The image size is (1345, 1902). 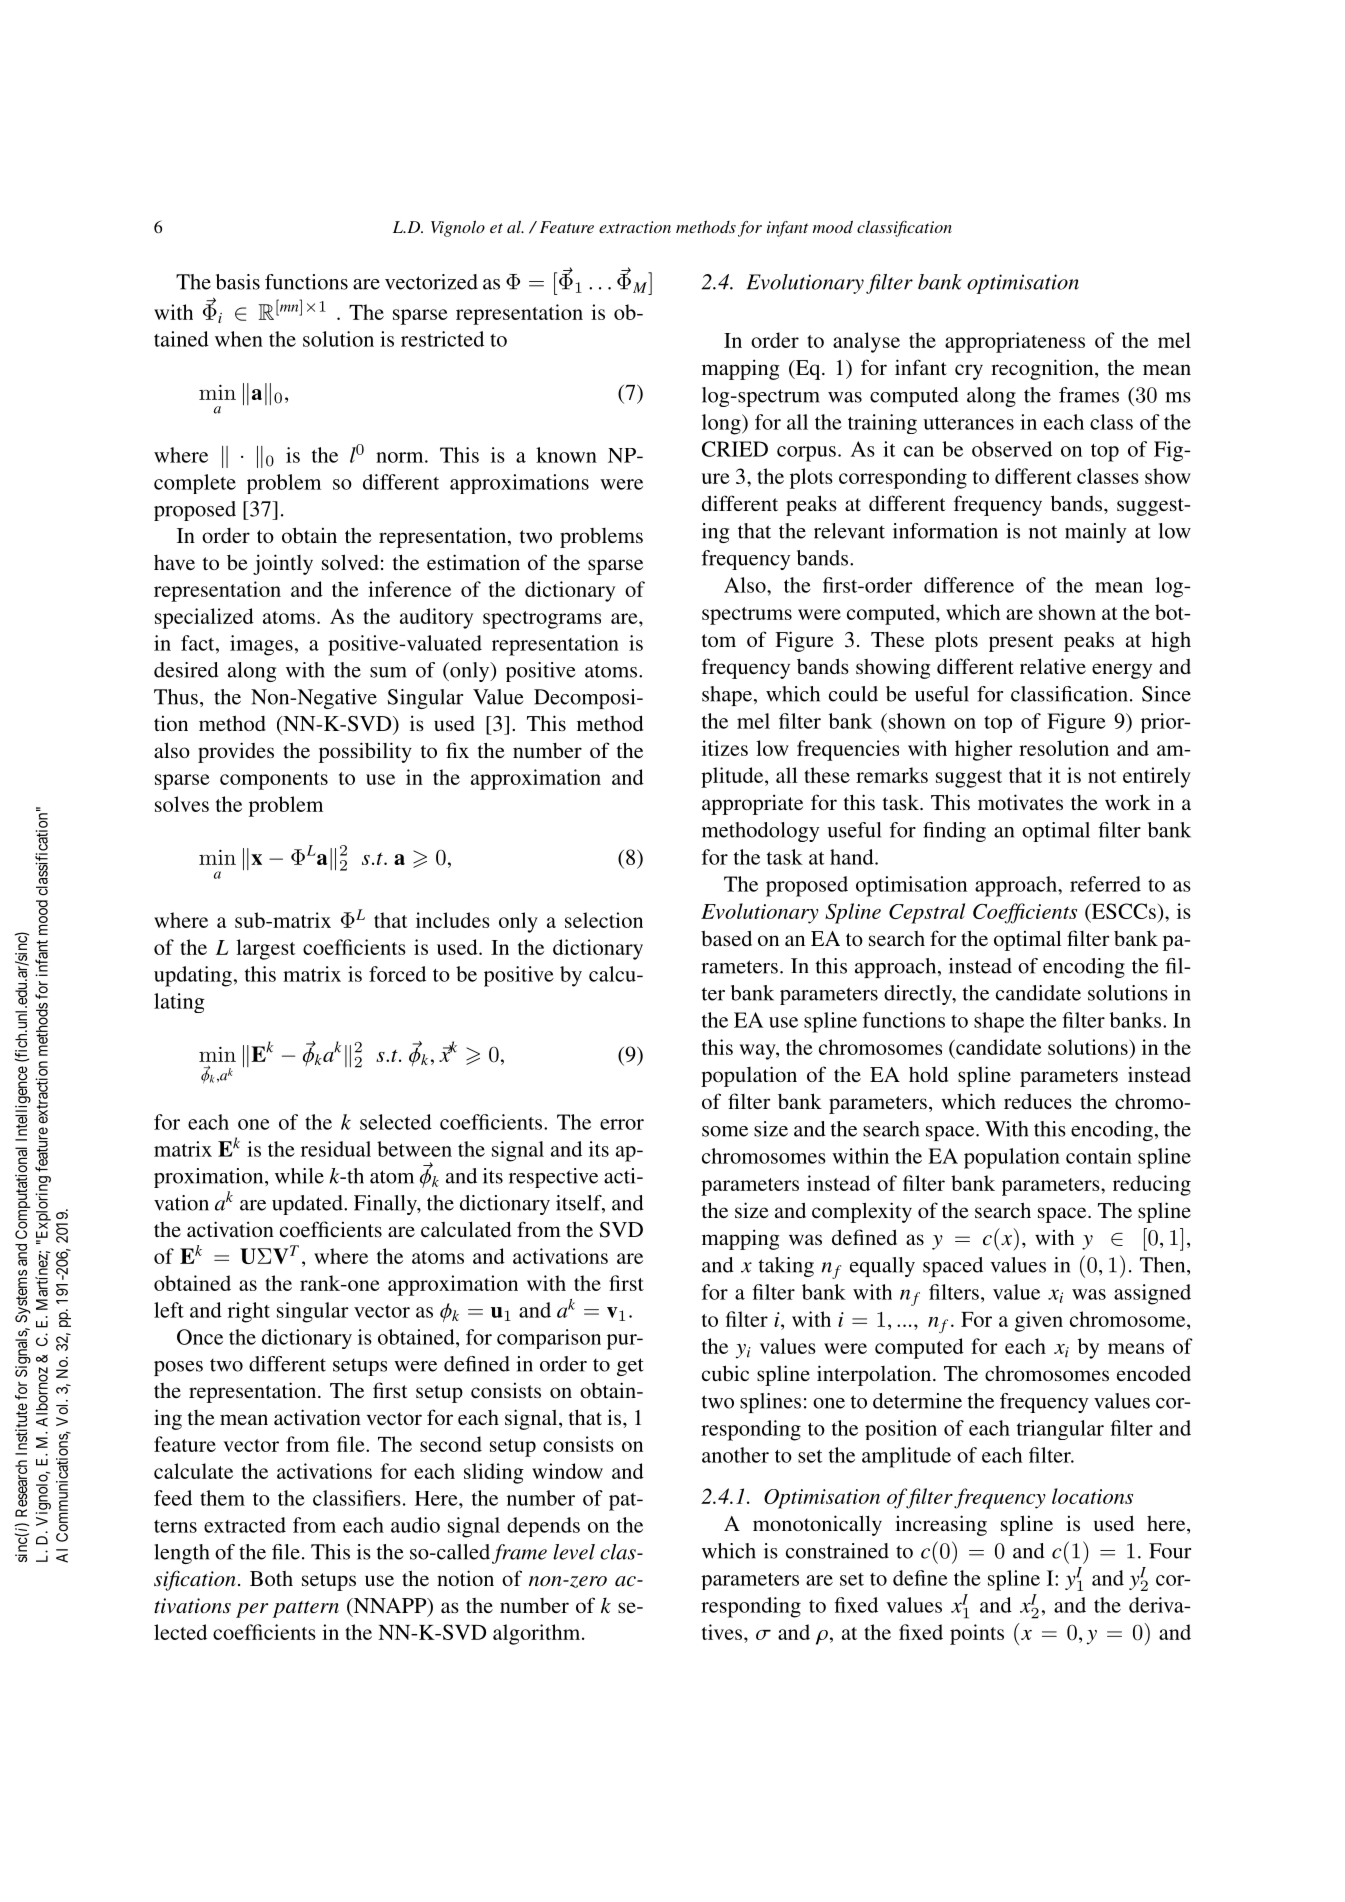 What do you see at coordinates (1053, 666) in the page?
I see `relative` at bounding box center [1053, 666].
